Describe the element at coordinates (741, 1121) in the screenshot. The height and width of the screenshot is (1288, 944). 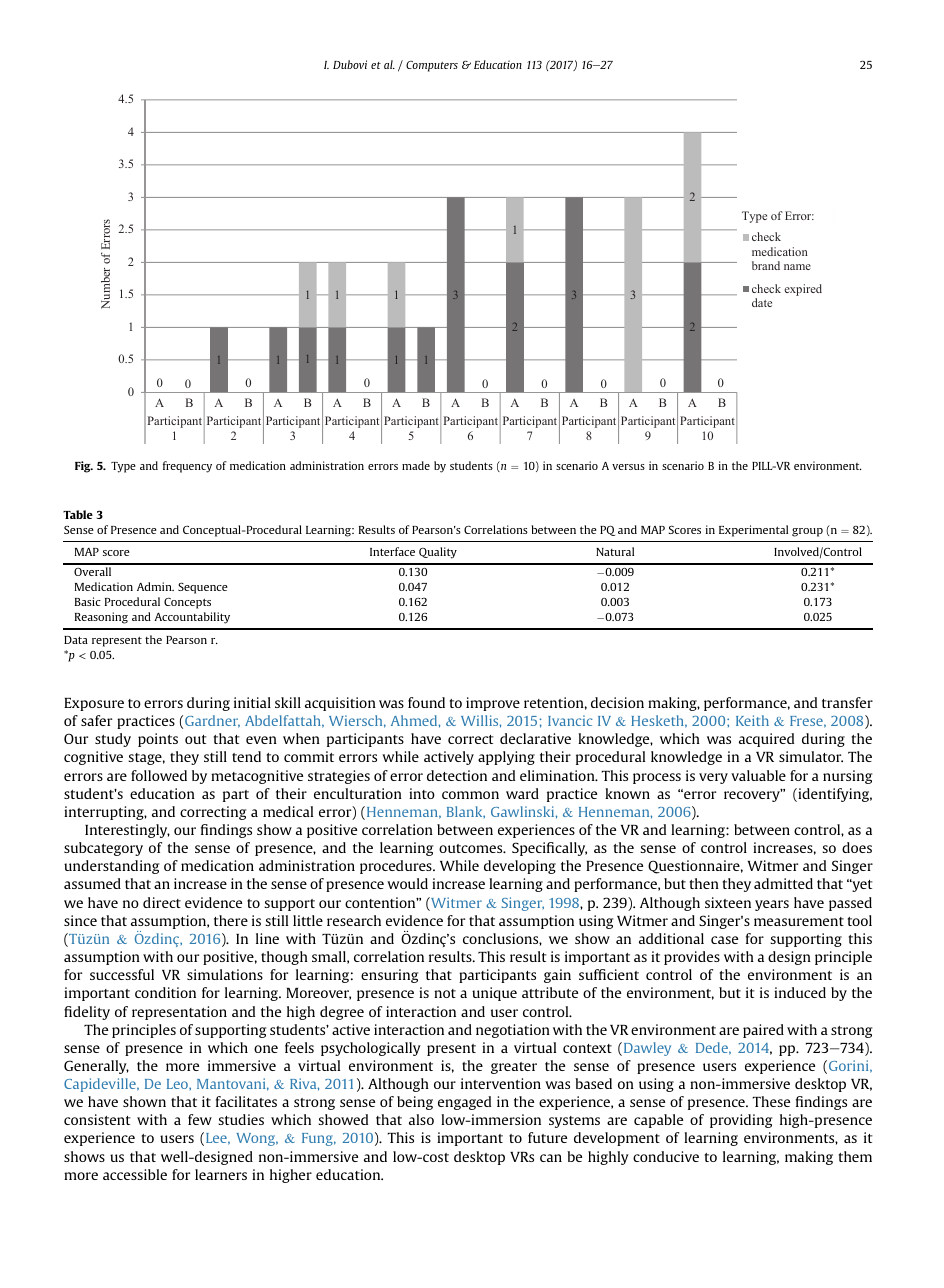
I see `providing` at that location.
